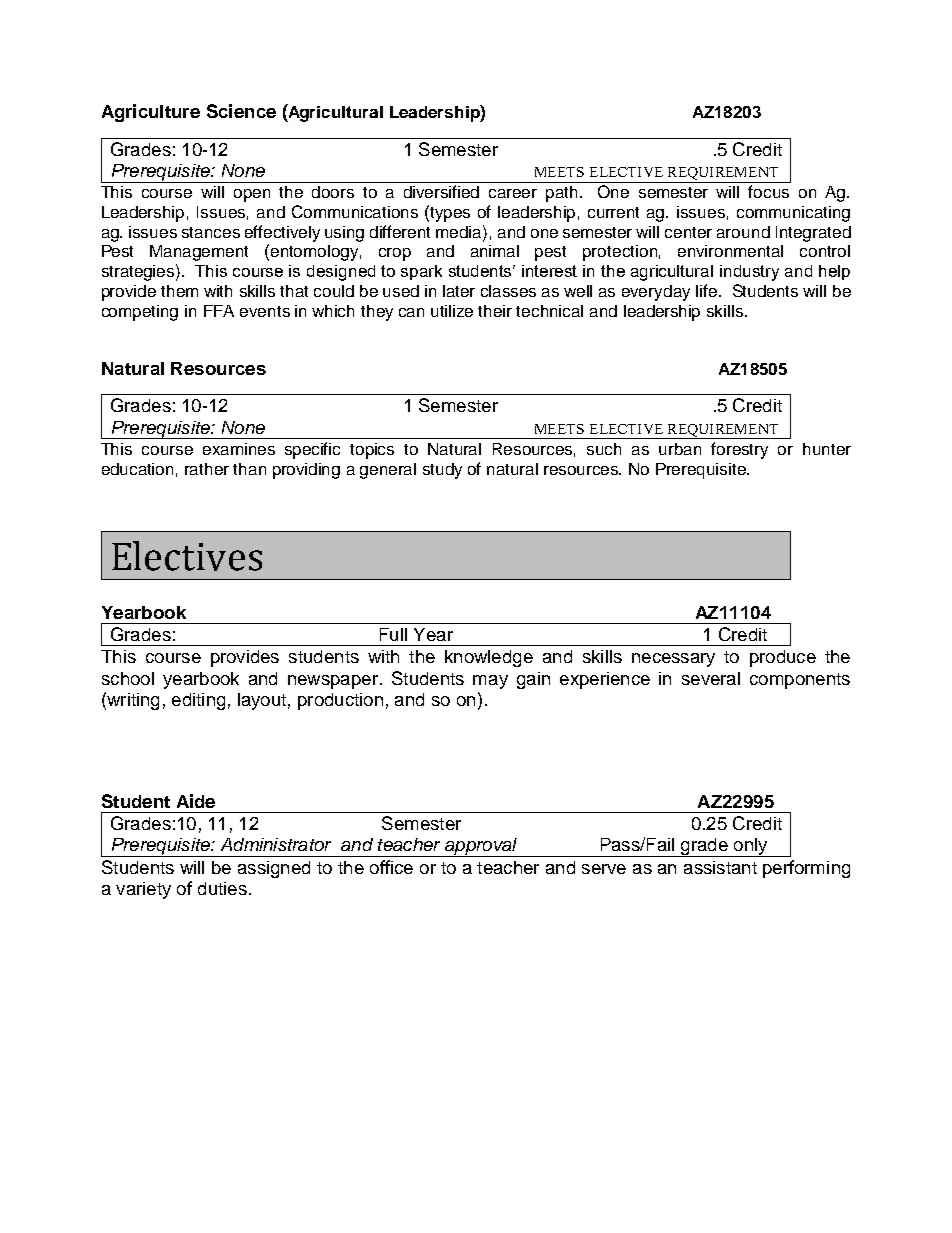 The image size is (952, 1233). I want to click on focus, so click(768, 191).
